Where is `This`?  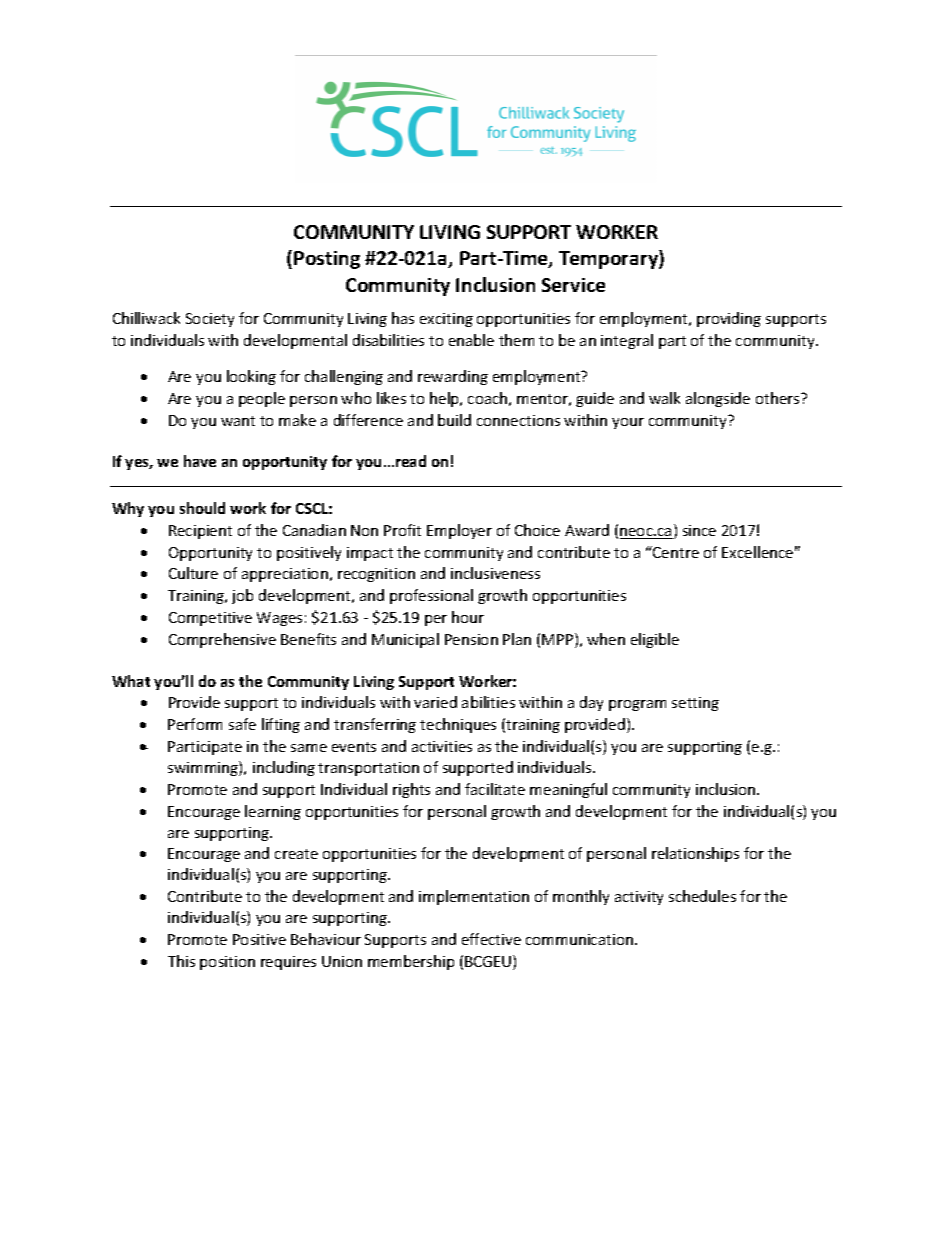
This is located at coordinates (181, 961).
